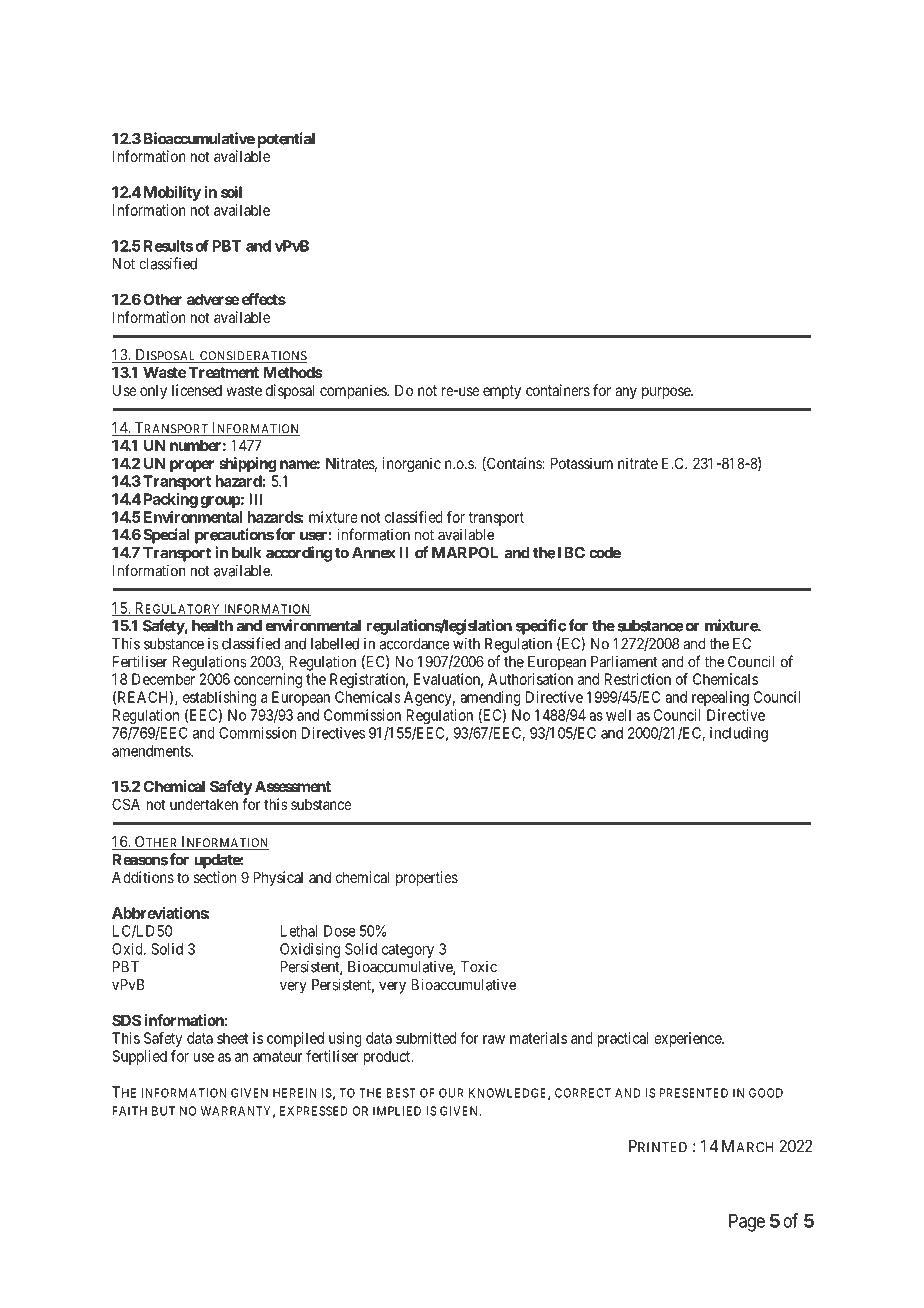 This screenshot has height=1308, width=924. What do you see at coordinates (667, 393) in the screenshot?
I see `purpose` at bounding box center [667, 393].
